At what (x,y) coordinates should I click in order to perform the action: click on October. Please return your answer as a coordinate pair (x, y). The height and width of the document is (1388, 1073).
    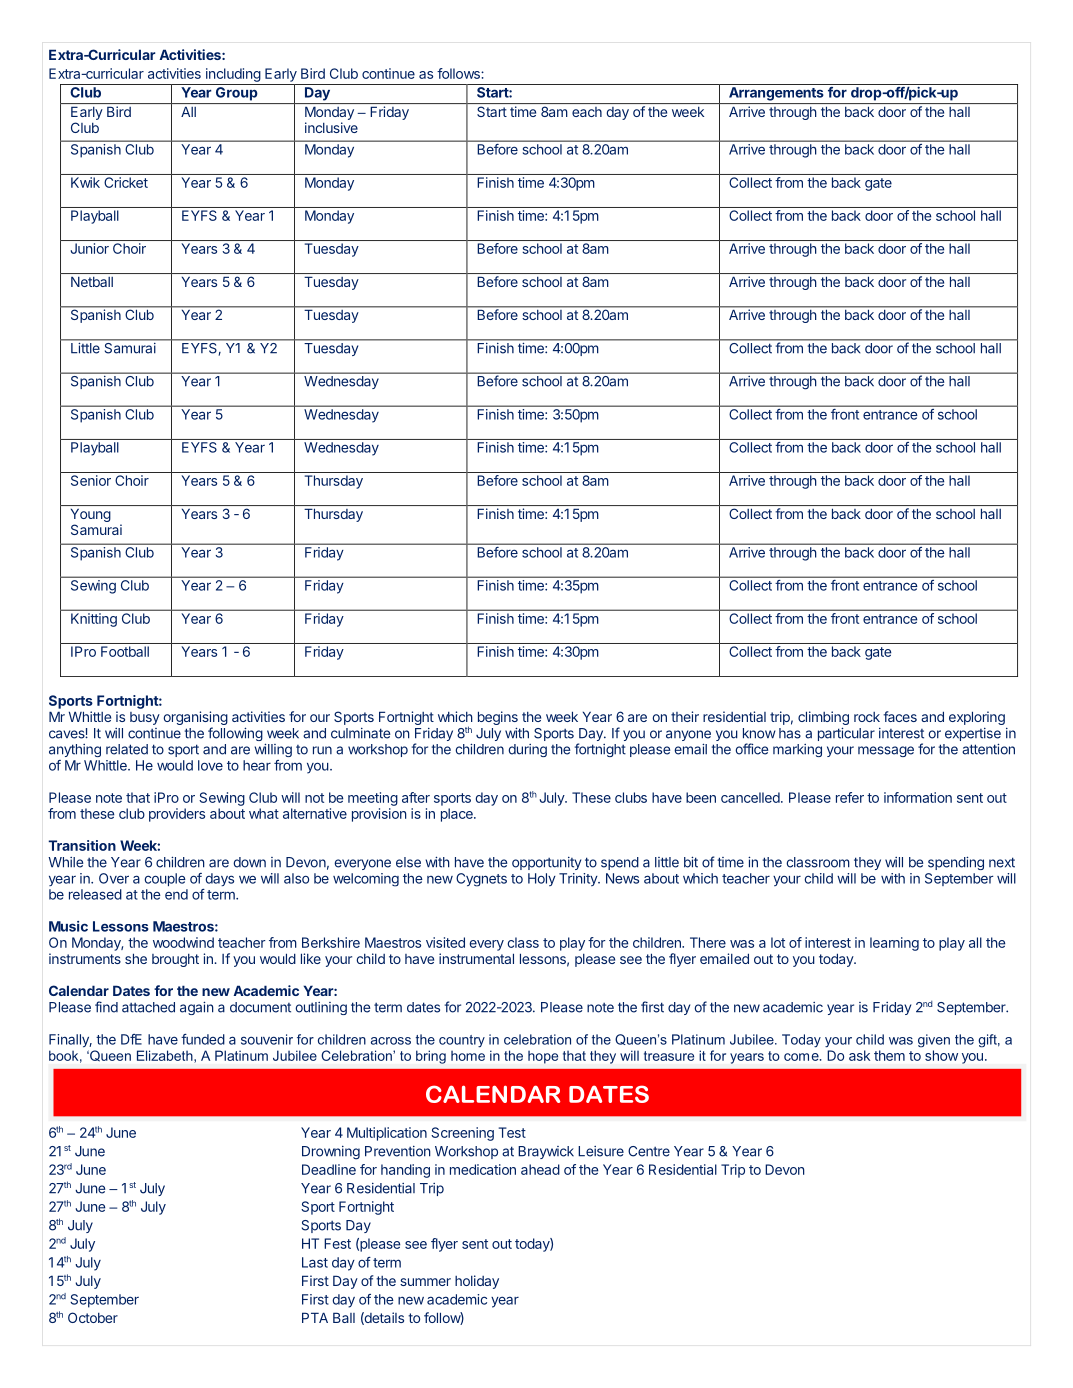
    Looking at the image, I should click on (93, 1317).
